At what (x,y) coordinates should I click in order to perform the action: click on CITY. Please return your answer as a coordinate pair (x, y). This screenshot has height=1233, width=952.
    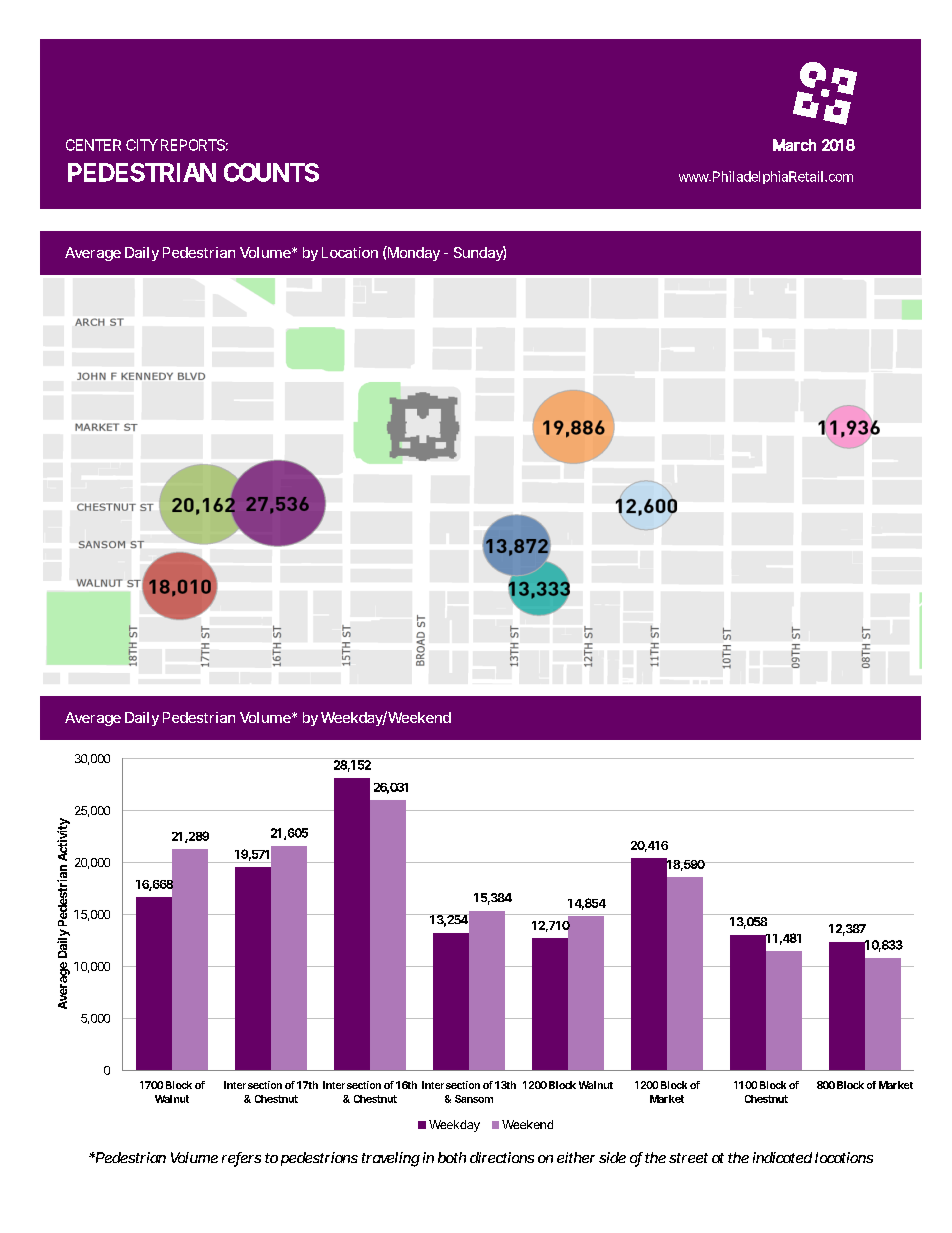
    Looking at the image, I should click on (142, 145).
